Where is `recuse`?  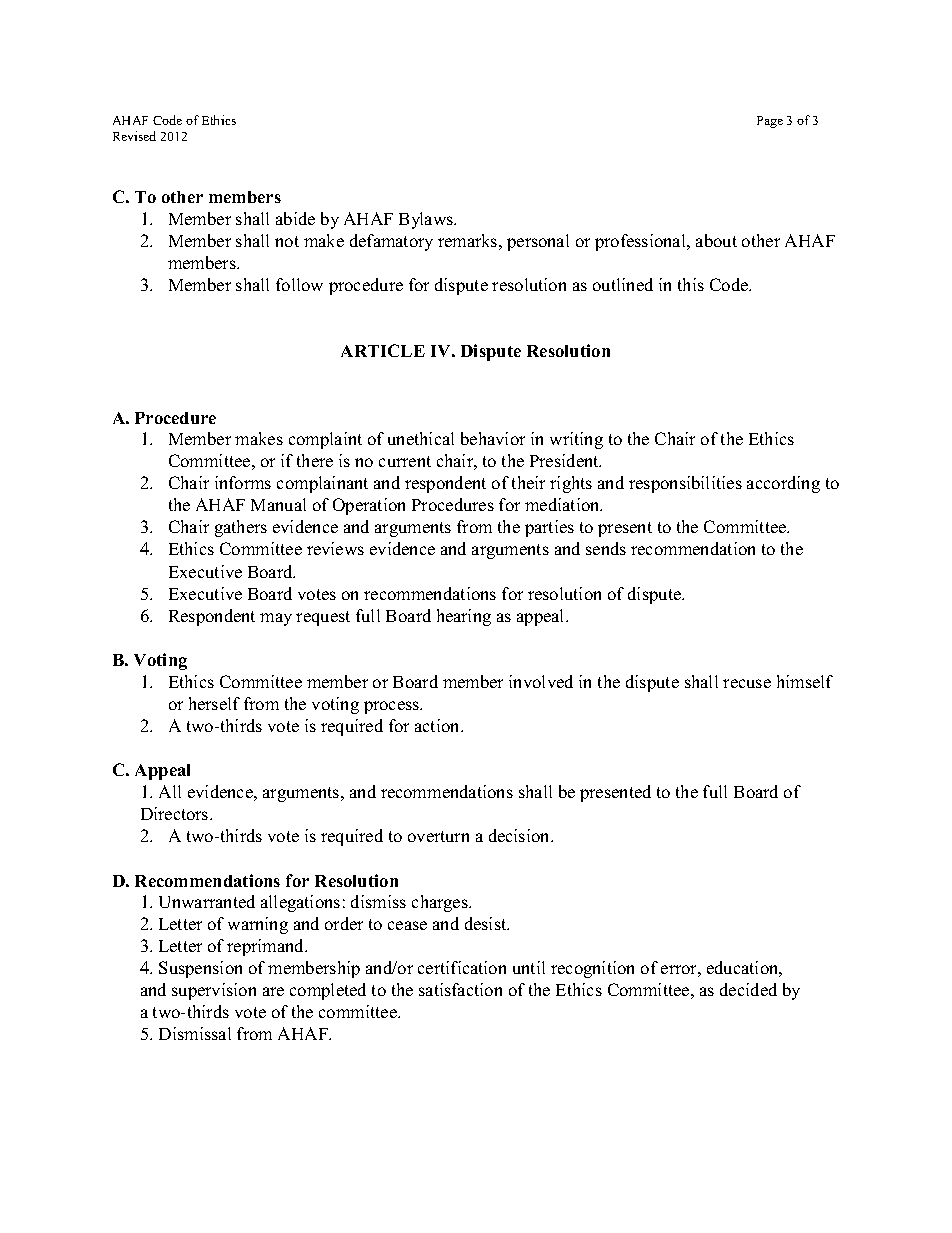
recuse is located at coordinates (747, 683).
